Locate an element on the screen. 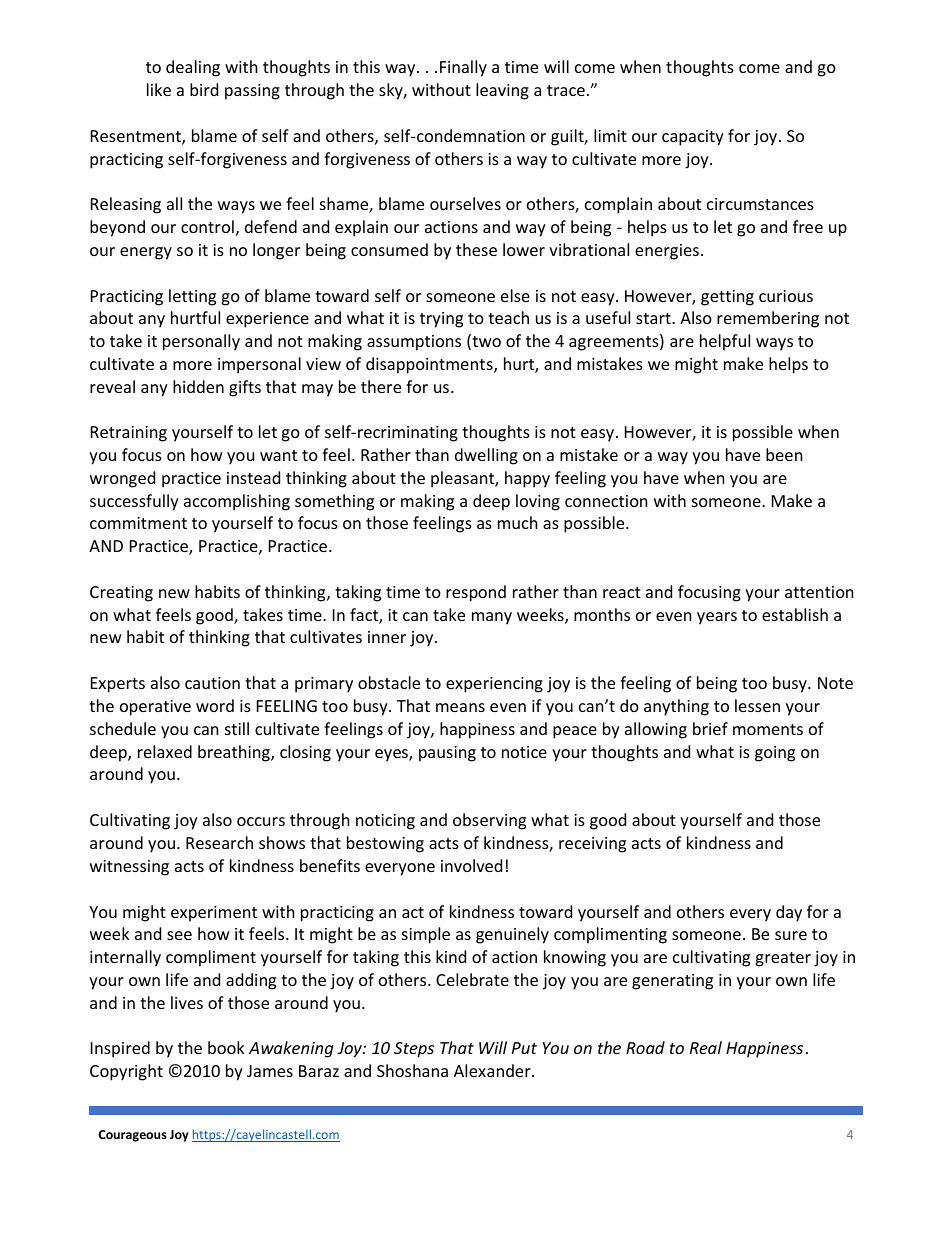 This screenshot has height=1233, width=952. Courageous is located at coordinates (133, 1136).
